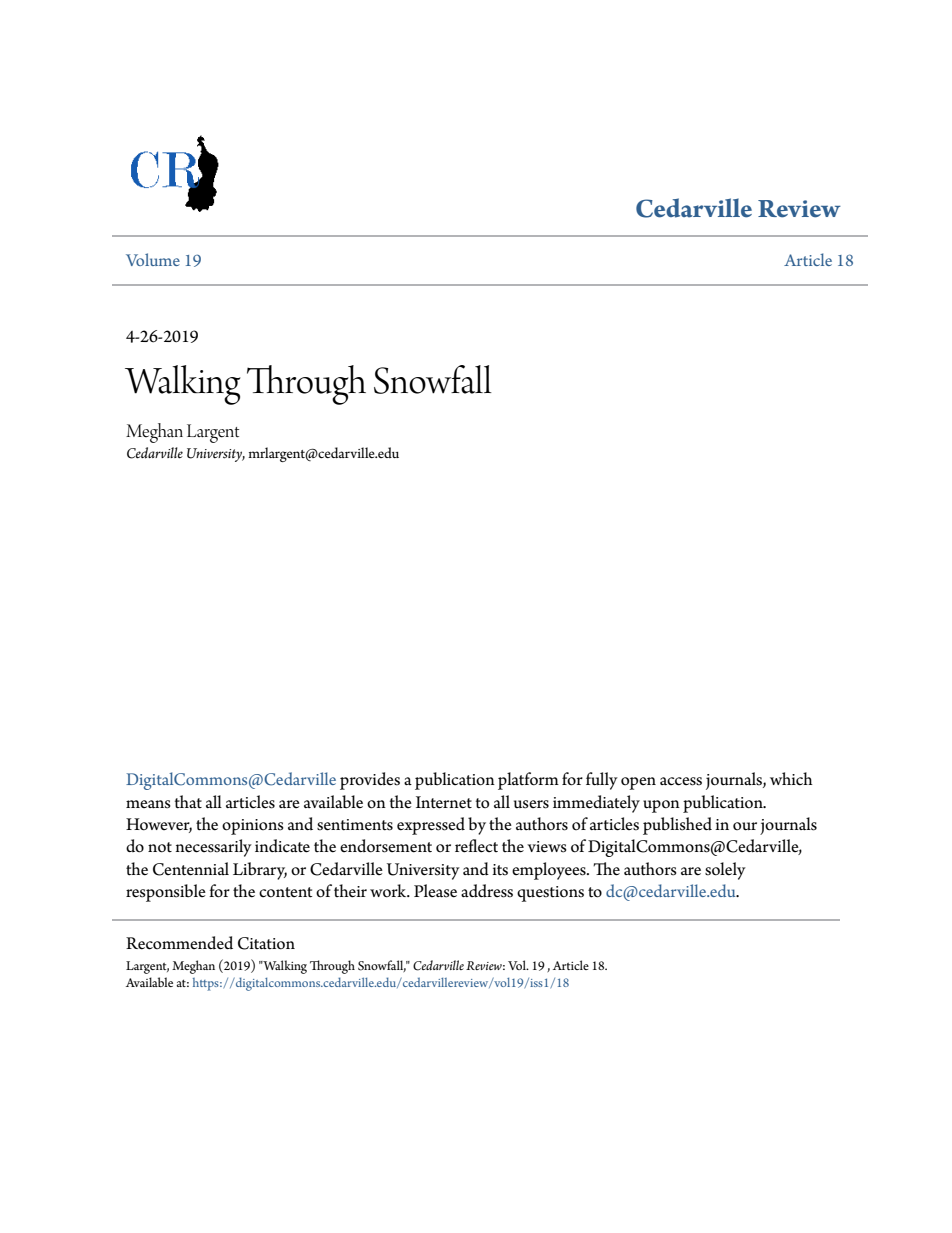 The image size is (952, 1233). I want to click on open, so click(638, 783).
